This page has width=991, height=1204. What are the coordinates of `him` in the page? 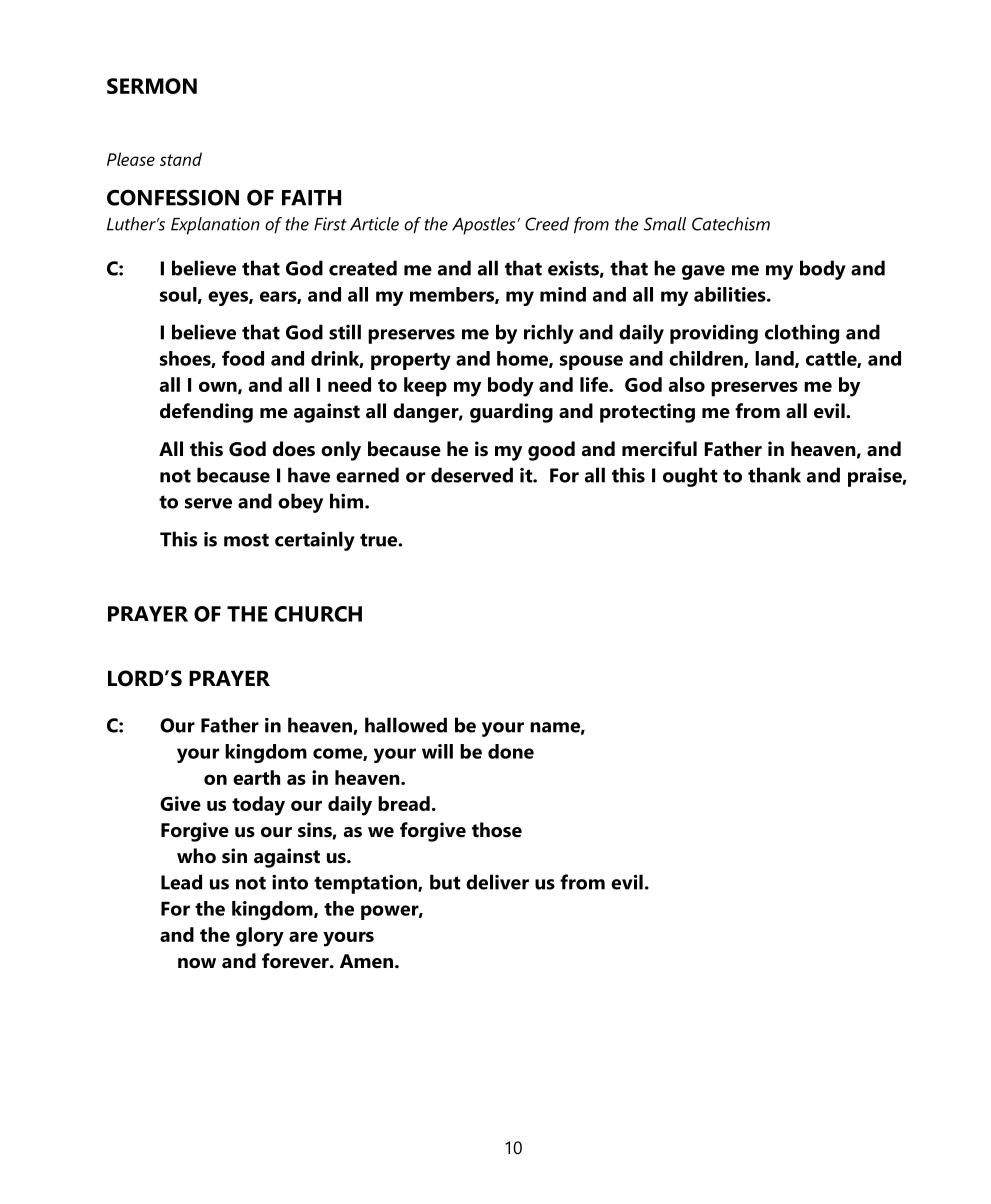 It's located at (348, 501).
